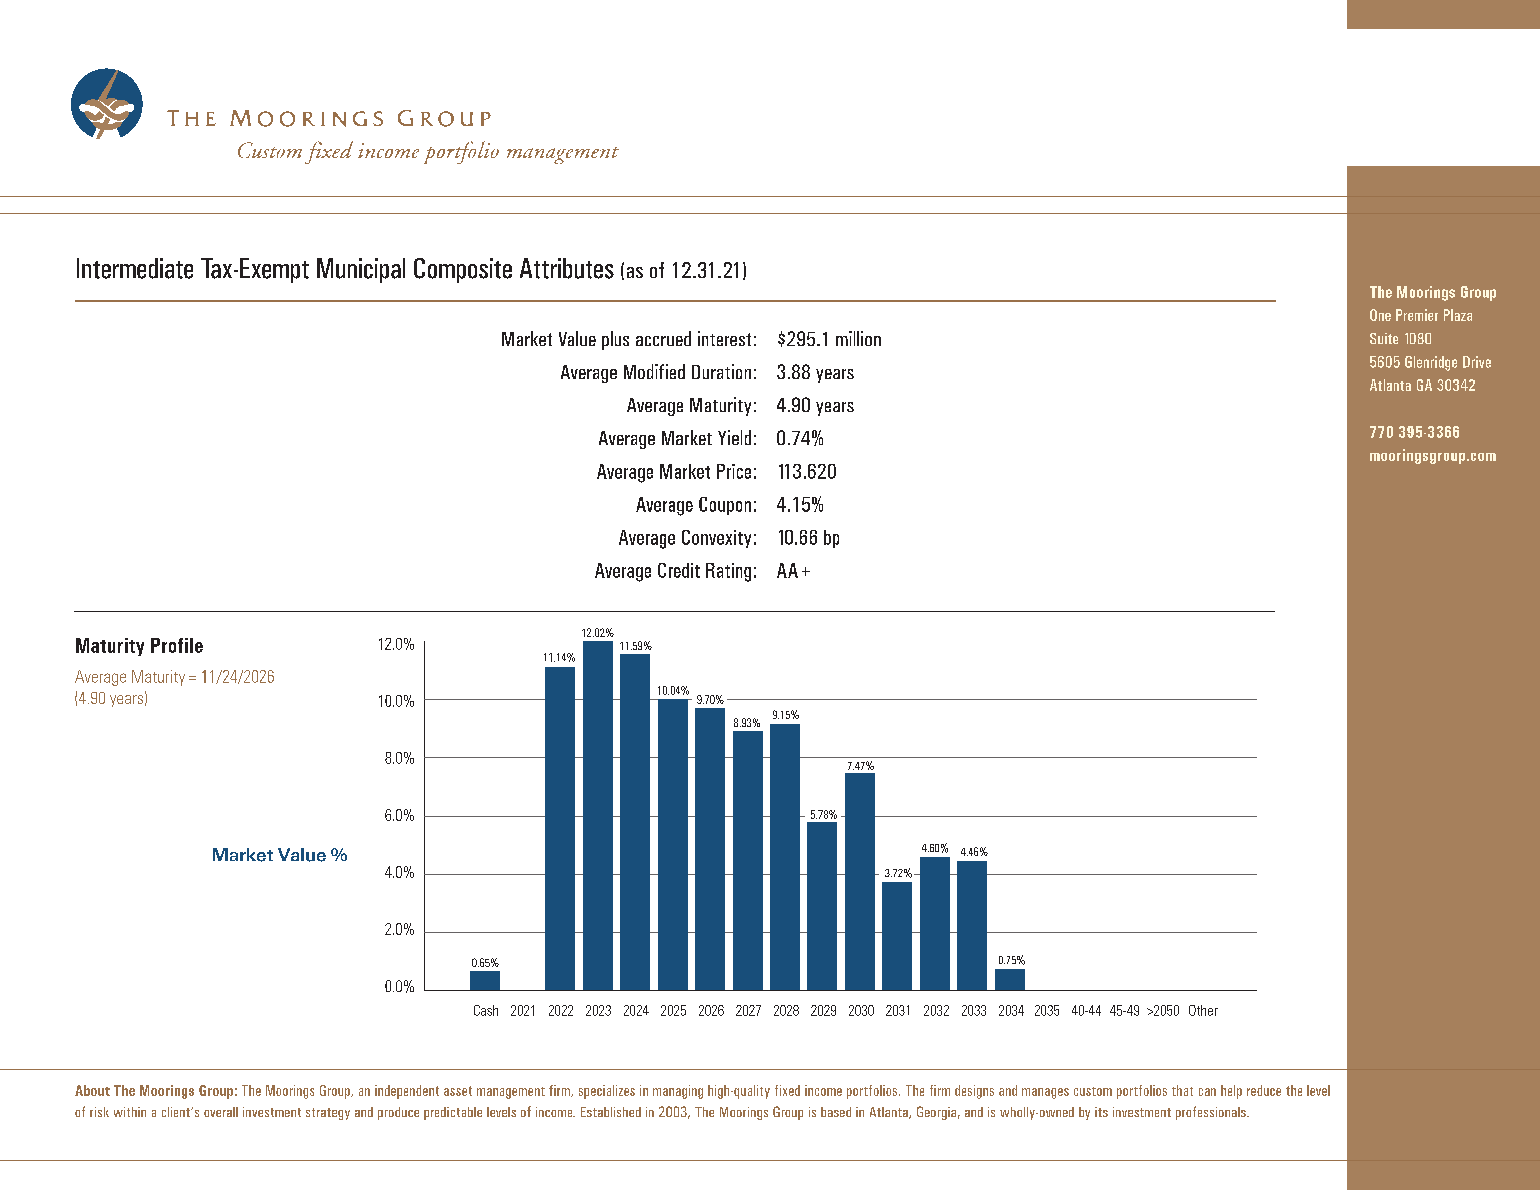  What do you see at coordinates (1380, 315) in the screenshot?
I see `One` at bounding box center [1380, 315].
